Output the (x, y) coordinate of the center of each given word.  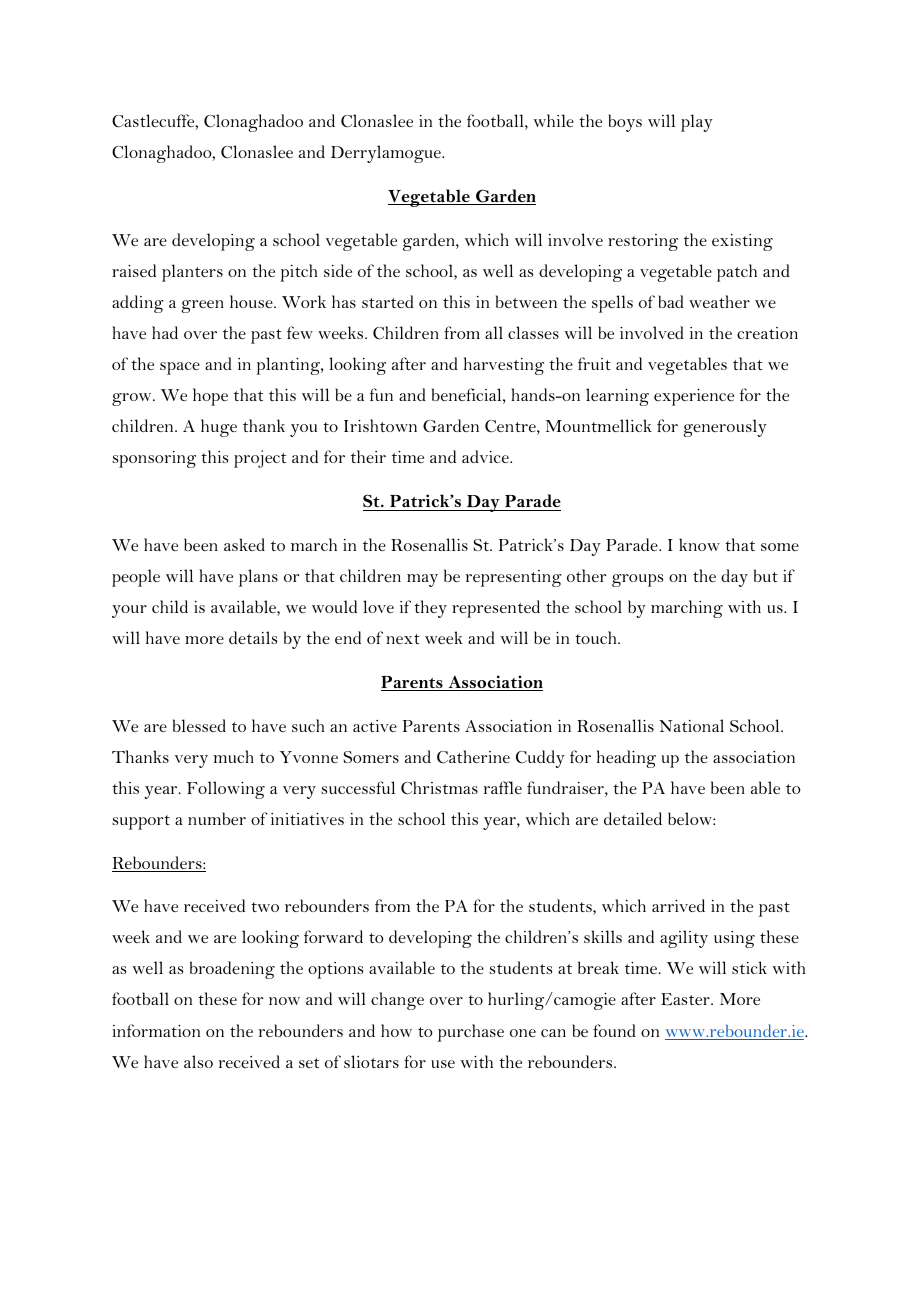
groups (637, 580)
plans (258, 578)
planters (192, 273)
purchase (471, 1033)
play (697, 123)
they (430, 609)
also (198, 1061)
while (554, 120)
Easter (686, 999)
